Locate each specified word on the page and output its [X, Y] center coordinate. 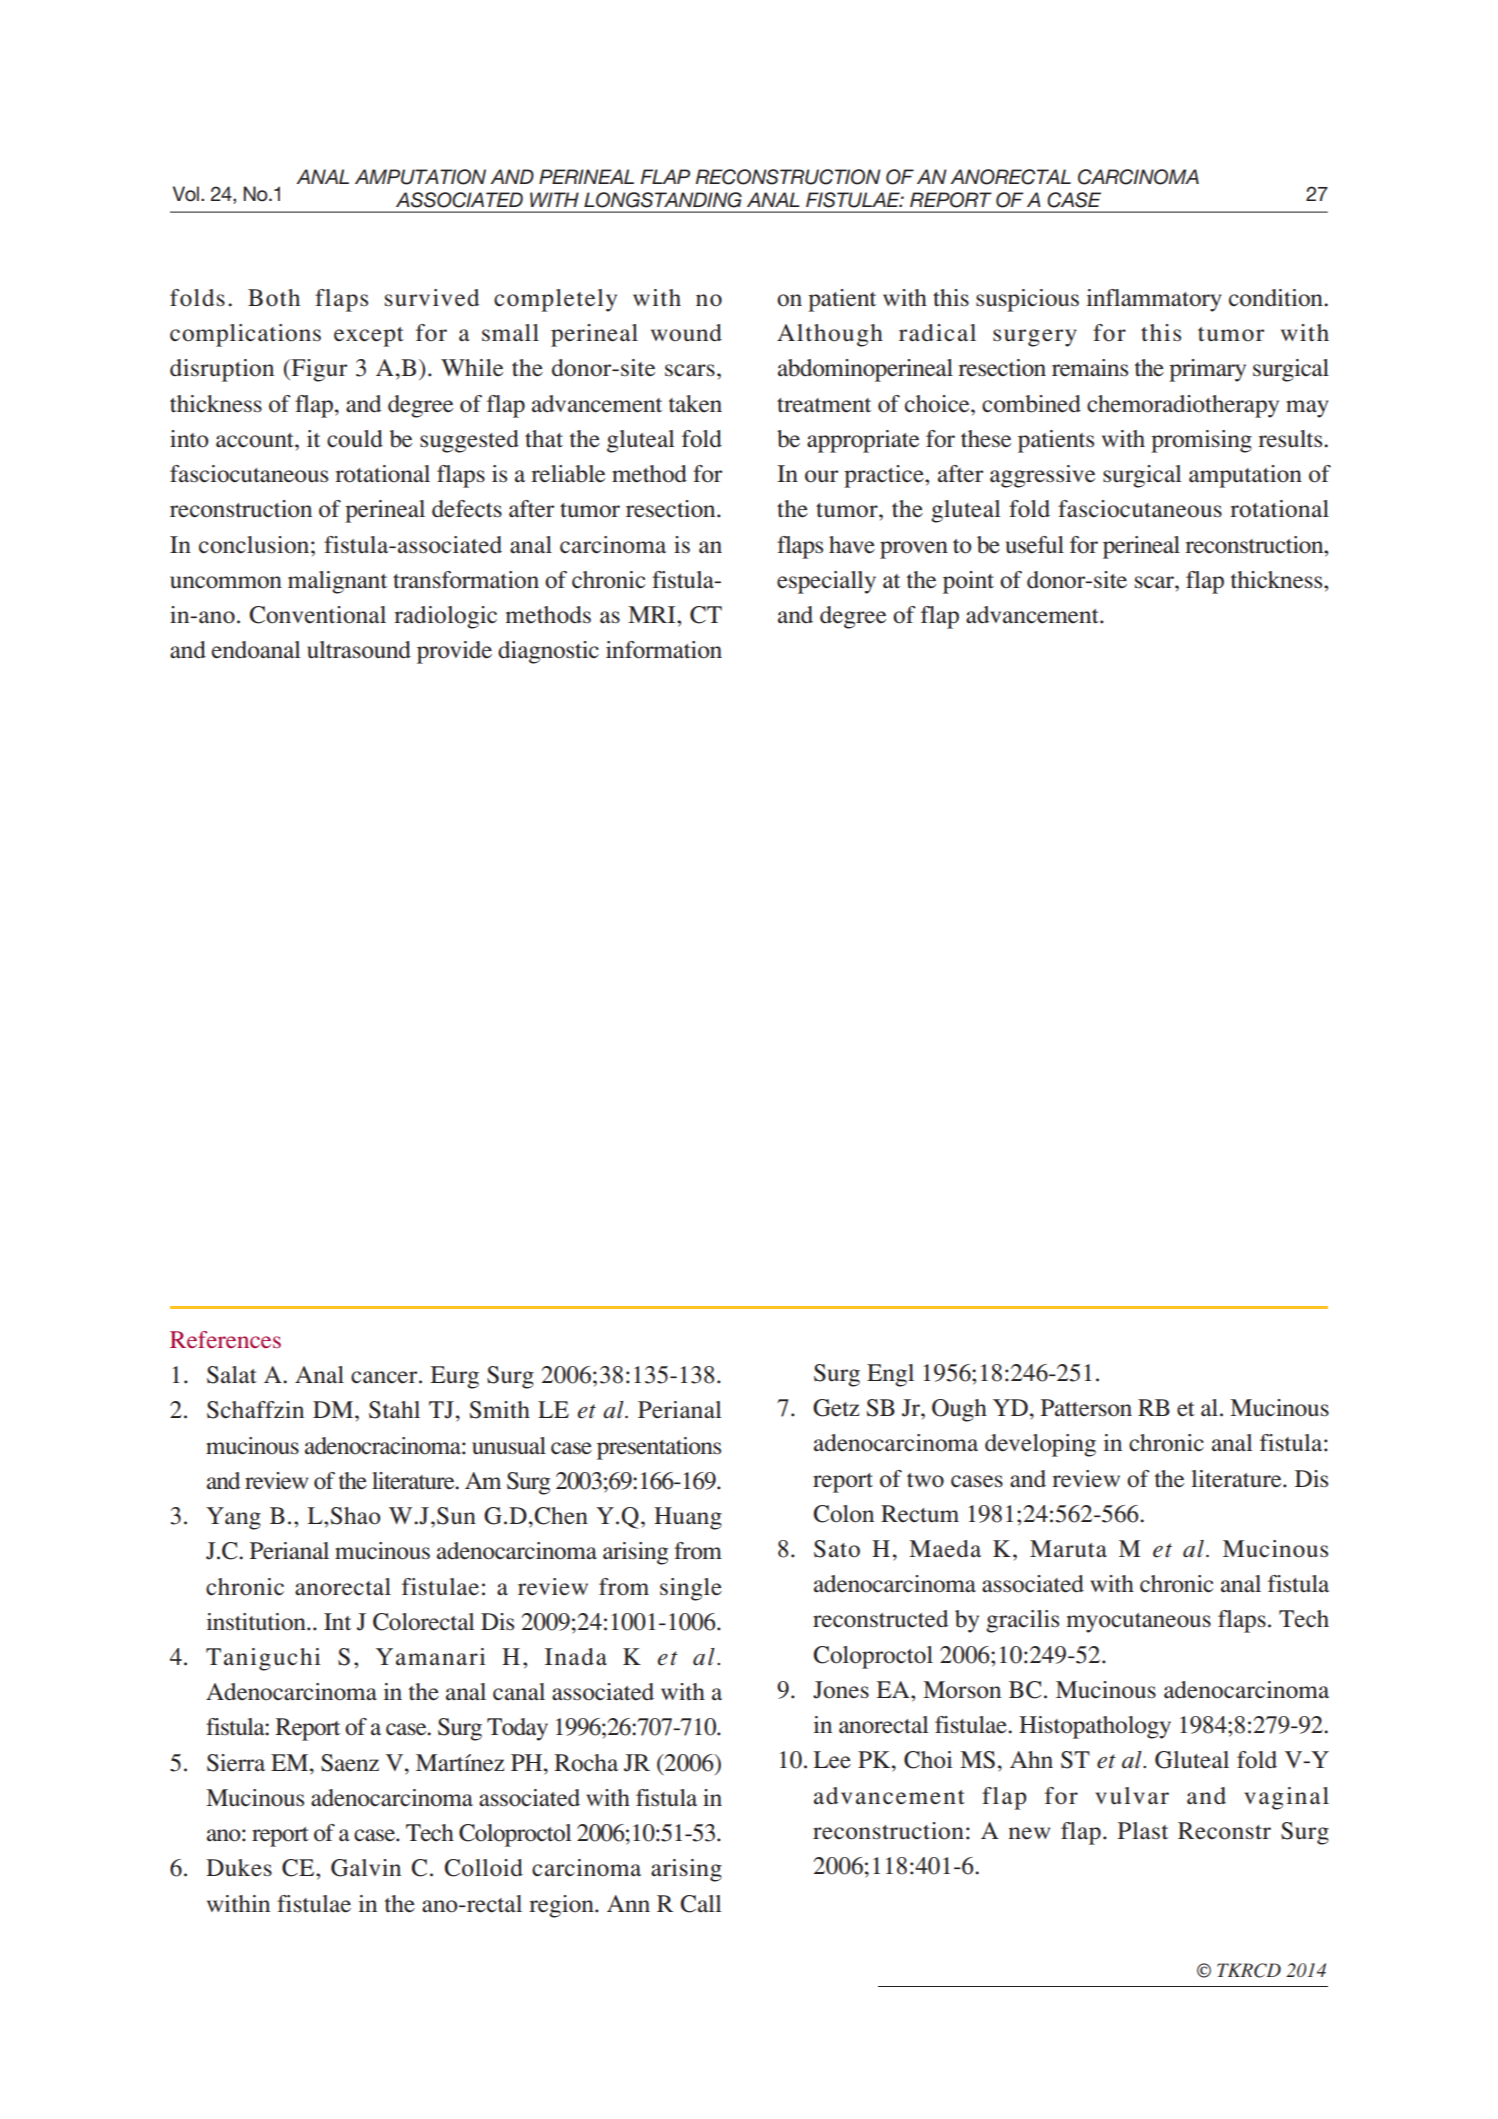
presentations [659, 1448]
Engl [890, 1375]
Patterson [1086, 1408]
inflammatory [1154, 300]
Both [274, 298]
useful [1034, 545]
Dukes [239, 1868]
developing [1040, 1445]
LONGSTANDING [663, 200]
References [225, 1339]
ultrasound [359, 650]
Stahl [394, 1410]
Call [701, 1904]
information [664, 650]
